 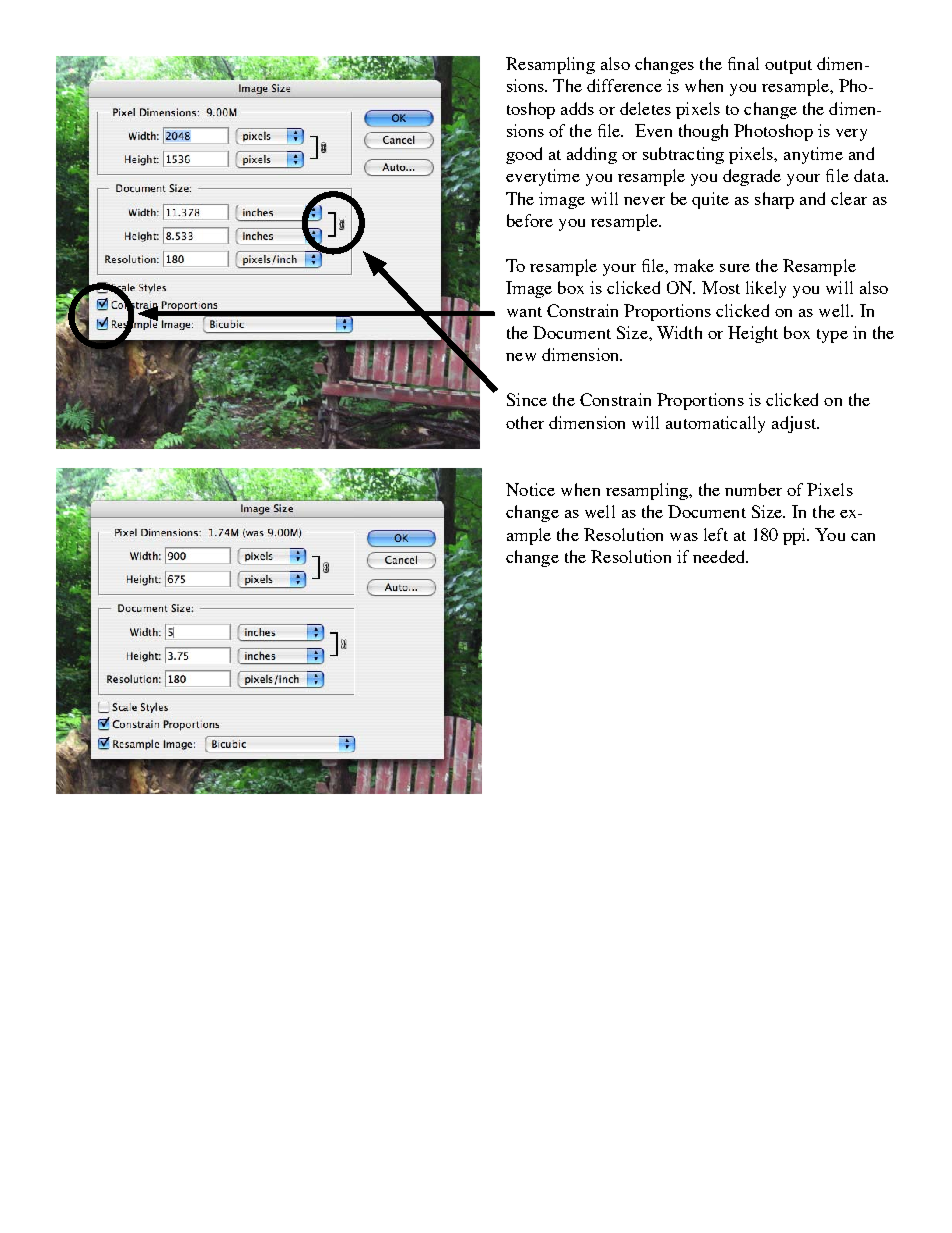 I want to click on Notice, so click(x=530, y=489).
